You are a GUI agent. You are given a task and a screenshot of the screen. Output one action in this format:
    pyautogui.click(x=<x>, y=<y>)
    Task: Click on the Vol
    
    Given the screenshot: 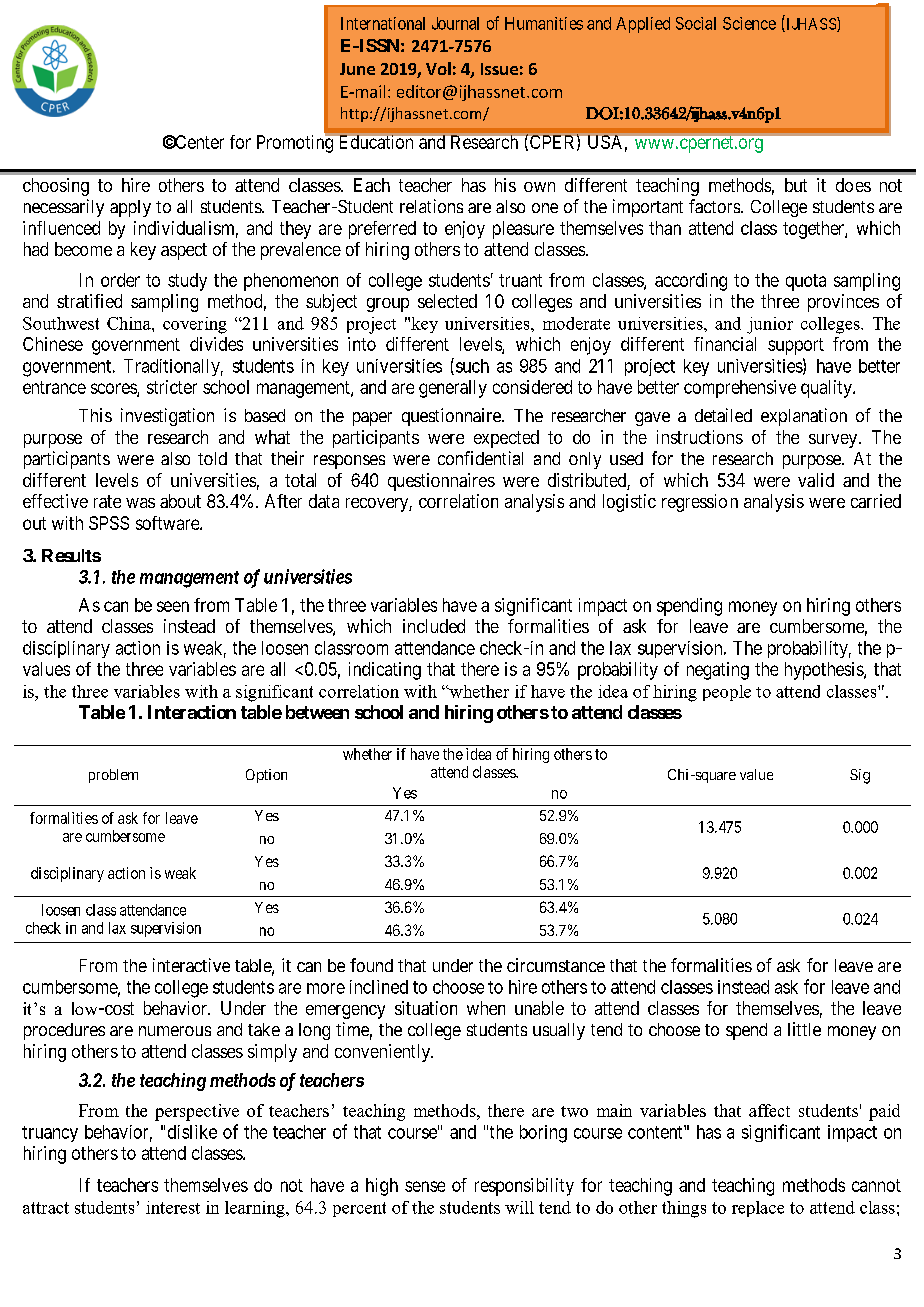 What is the action you would take?
    pyautogui.click(x=438, y=68)
